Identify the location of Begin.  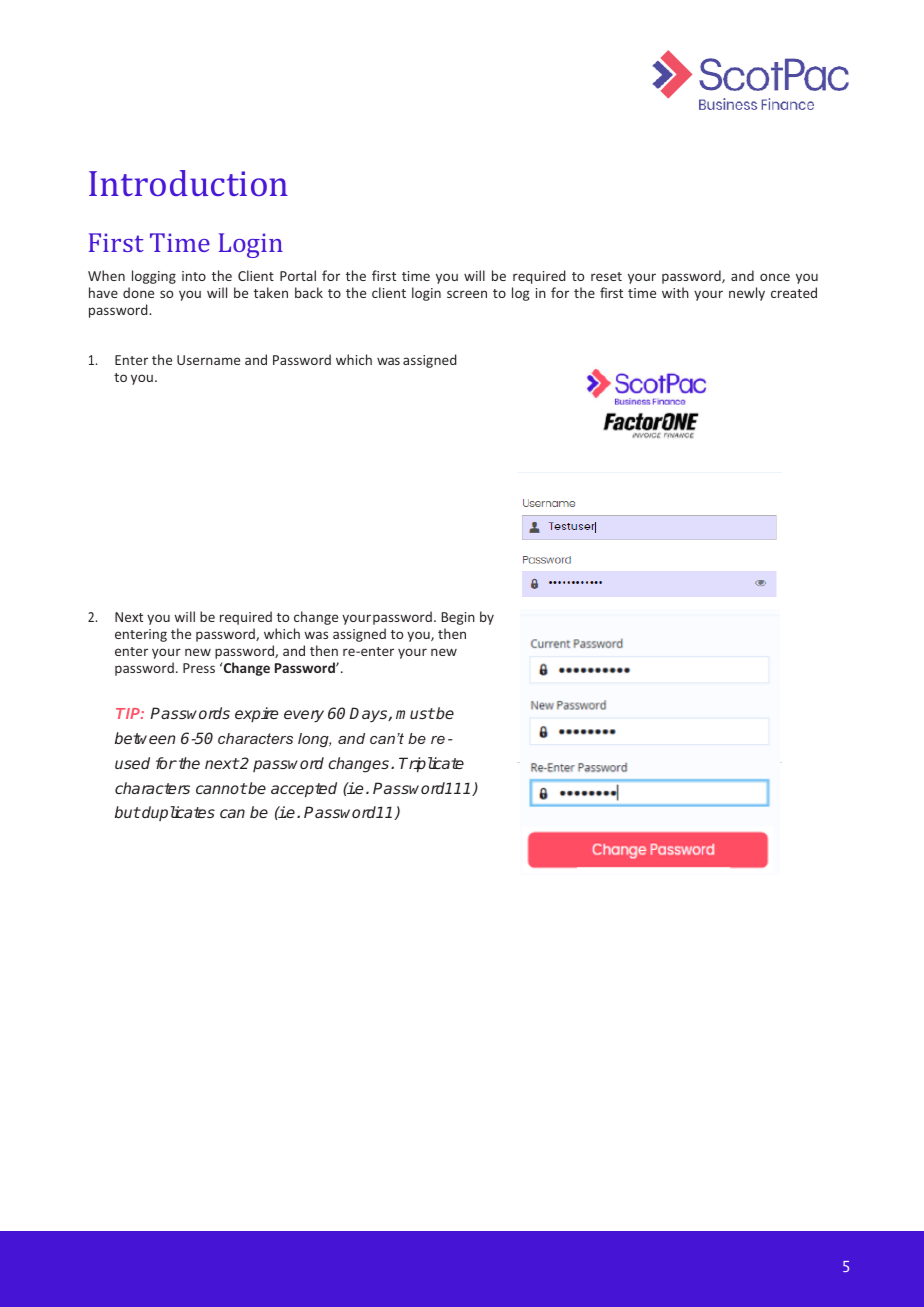
(458, 618).
